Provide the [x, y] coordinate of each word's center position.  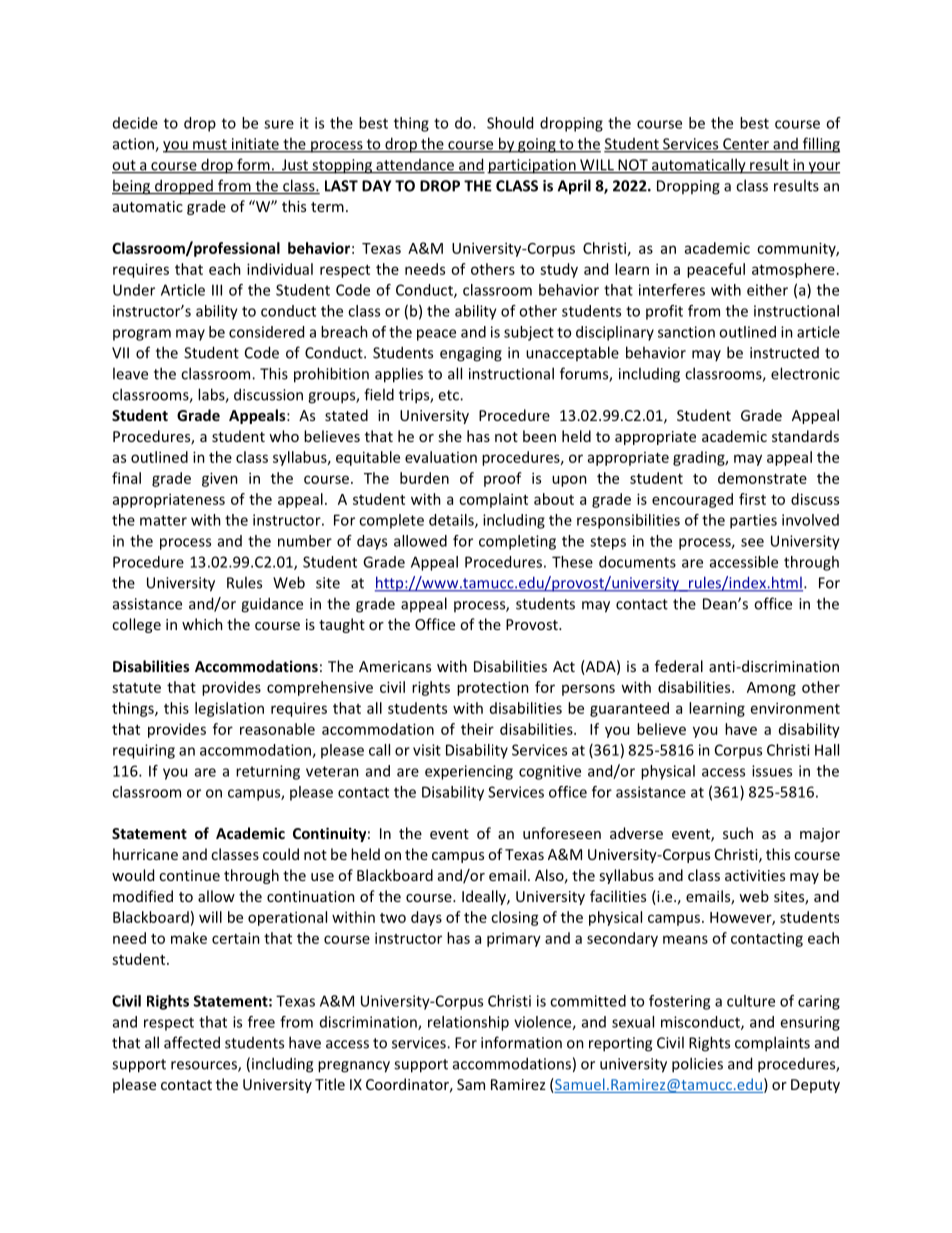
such [738, 833]
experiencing [469, 772]
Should [510, 123]
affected [192, 1042]
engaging [471, 354]
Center [746, 145]
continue [189, 875]
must [210, 145]
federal [679, 666]
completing [517, 542]
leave [130, 373]
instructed [784, 353]
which [202, 624]
